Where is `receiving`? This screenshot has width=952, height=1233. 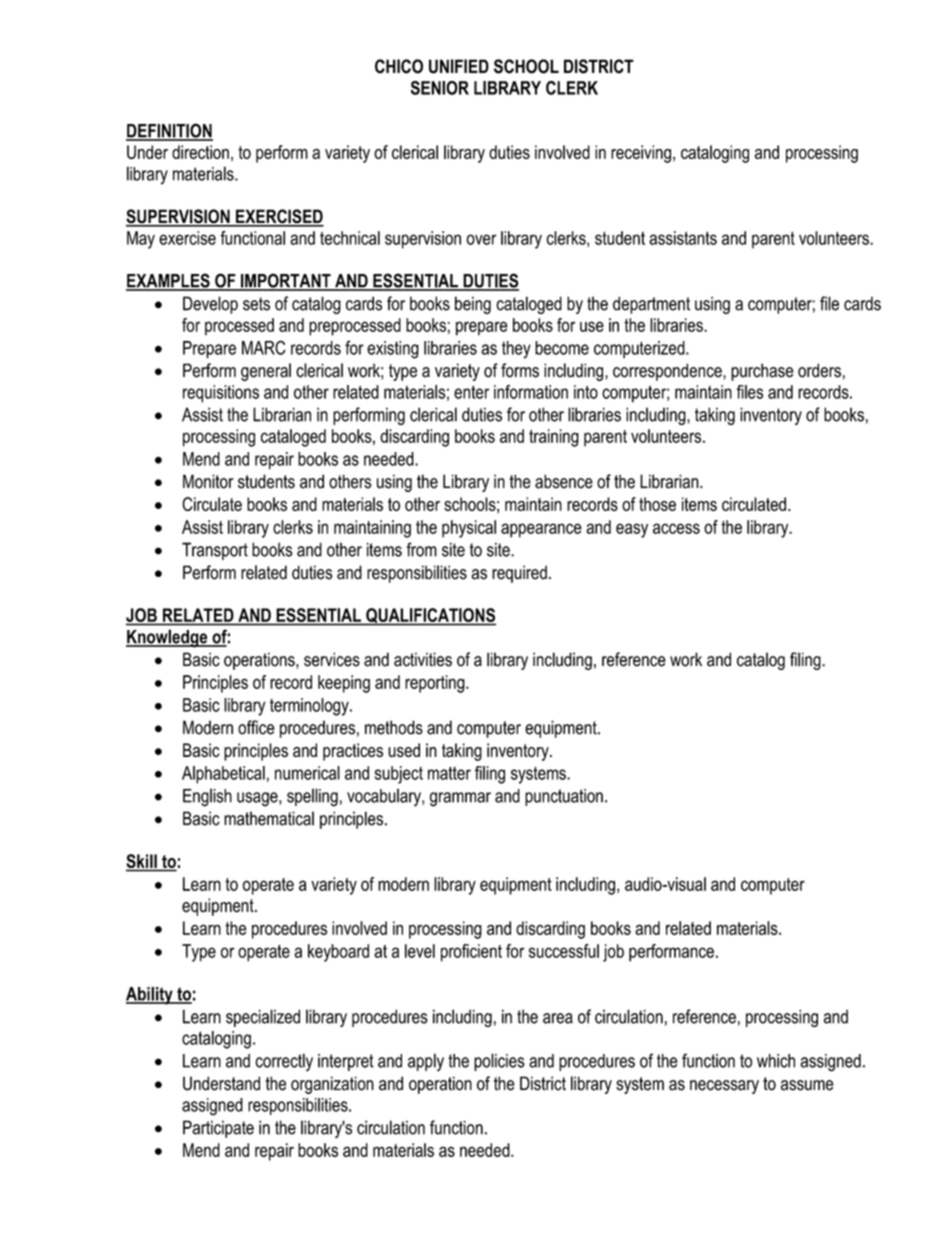
receiving is located at coordinates (641, 154).
